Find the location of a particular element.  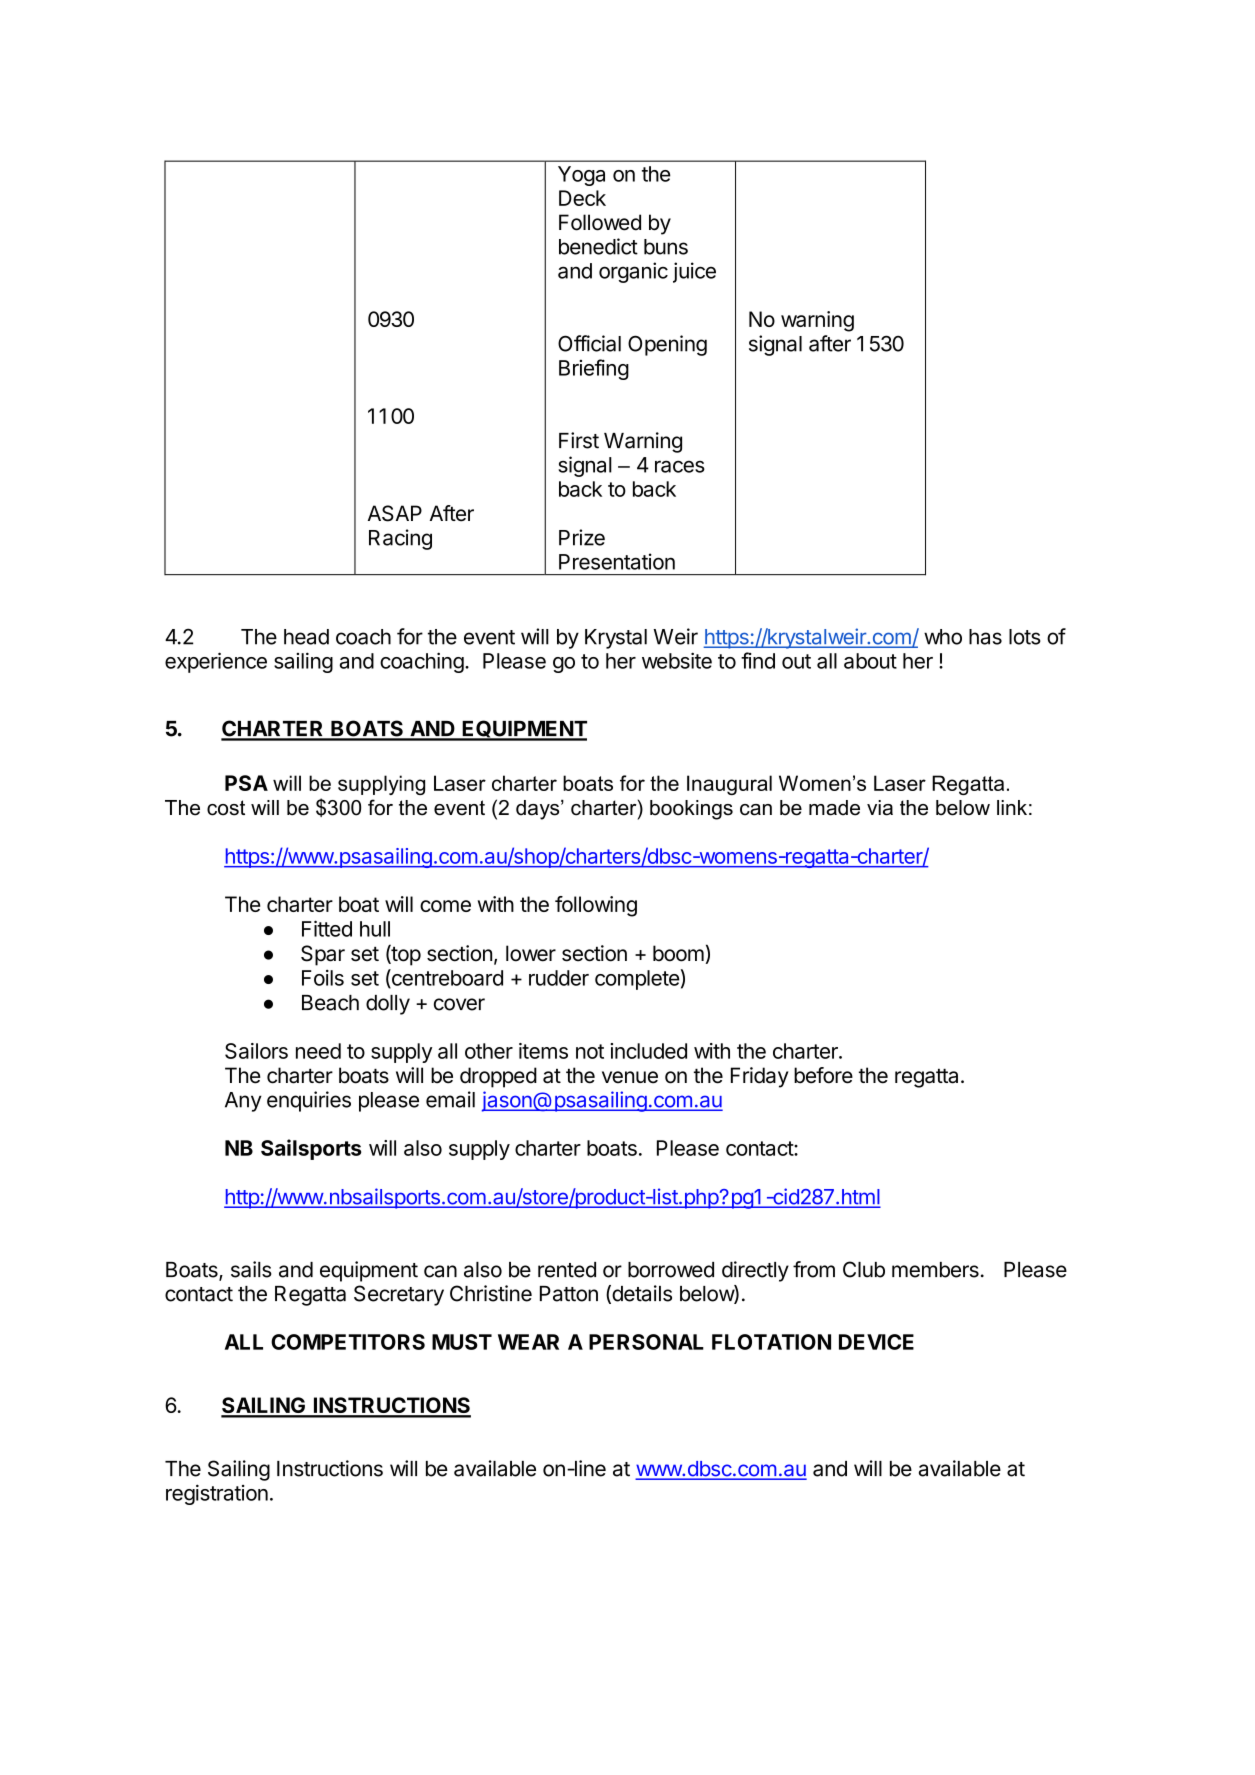

included is located at coordinates (648, 1051).
